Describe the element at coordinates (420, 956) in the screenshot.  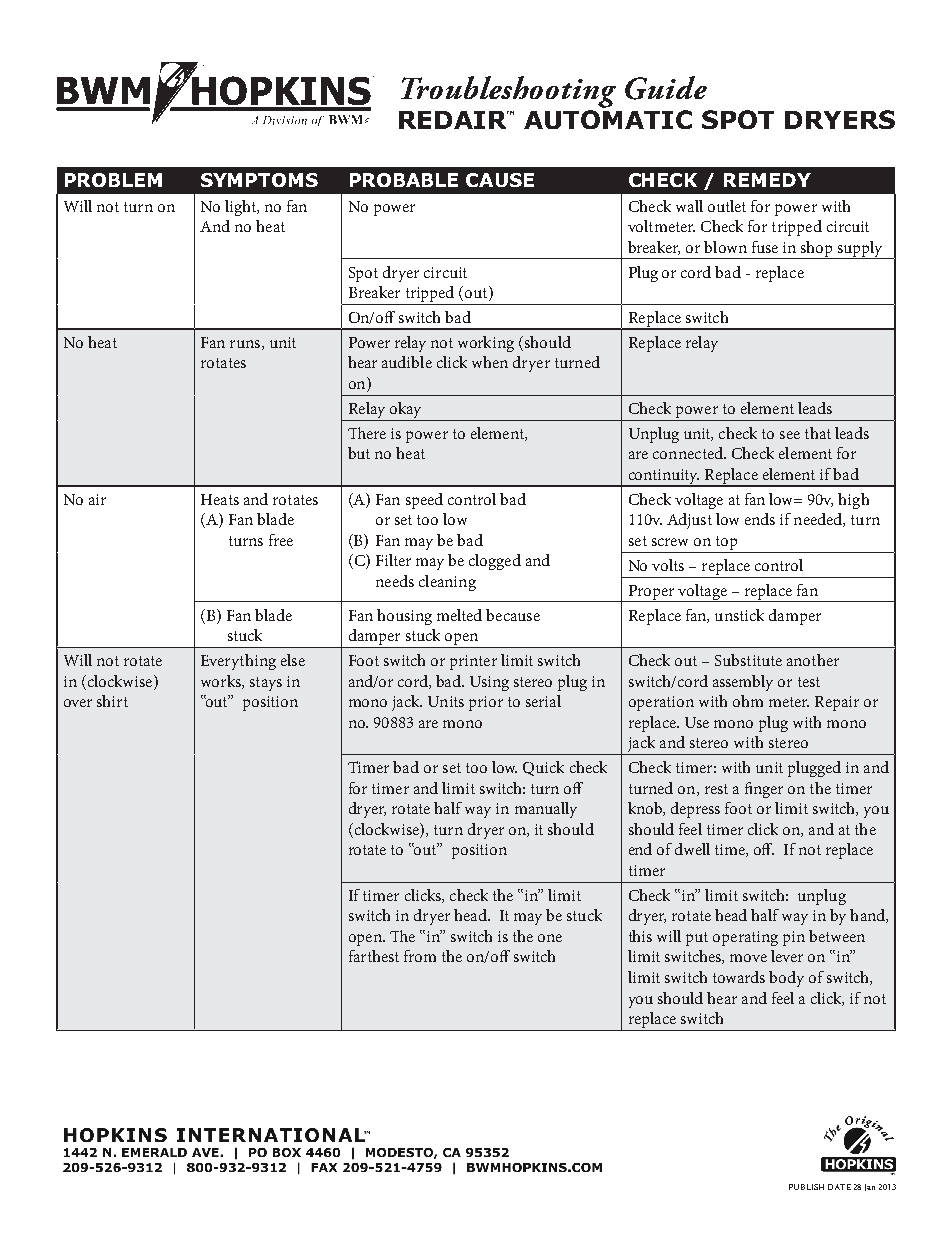
I see `from` at that location.
